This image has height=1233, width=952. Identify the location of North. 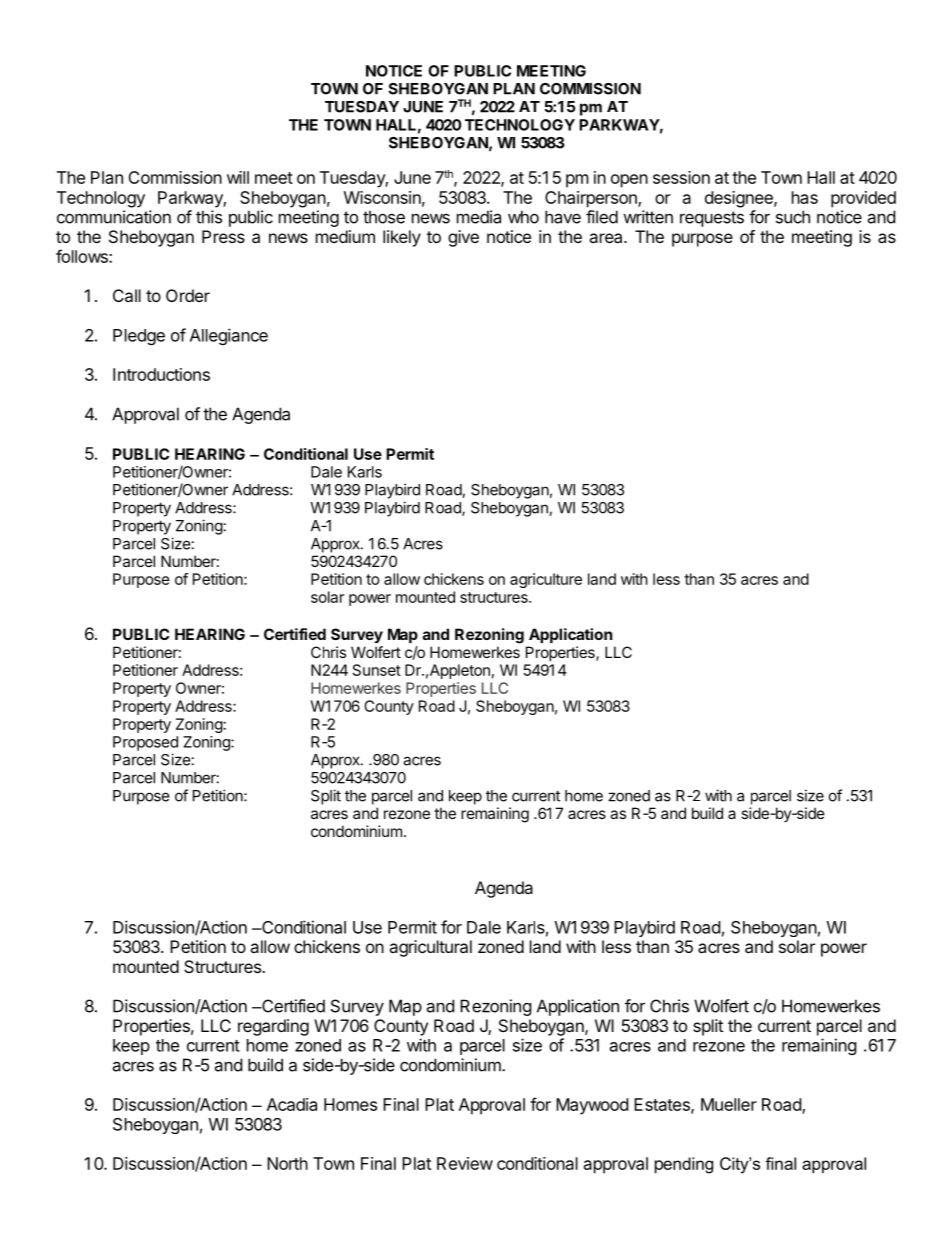
(287, 1163).
